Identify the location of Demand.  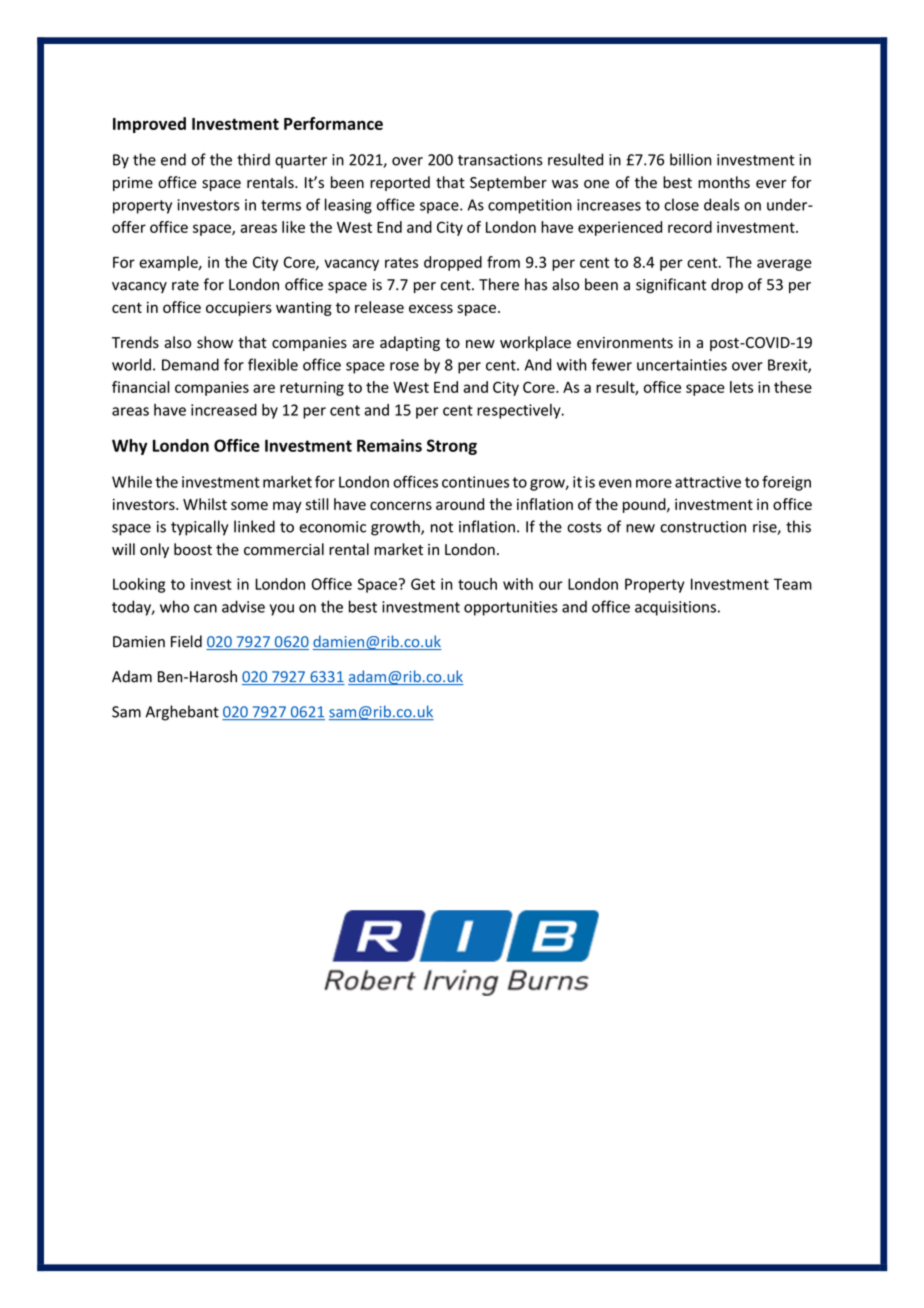
(190, 364).
